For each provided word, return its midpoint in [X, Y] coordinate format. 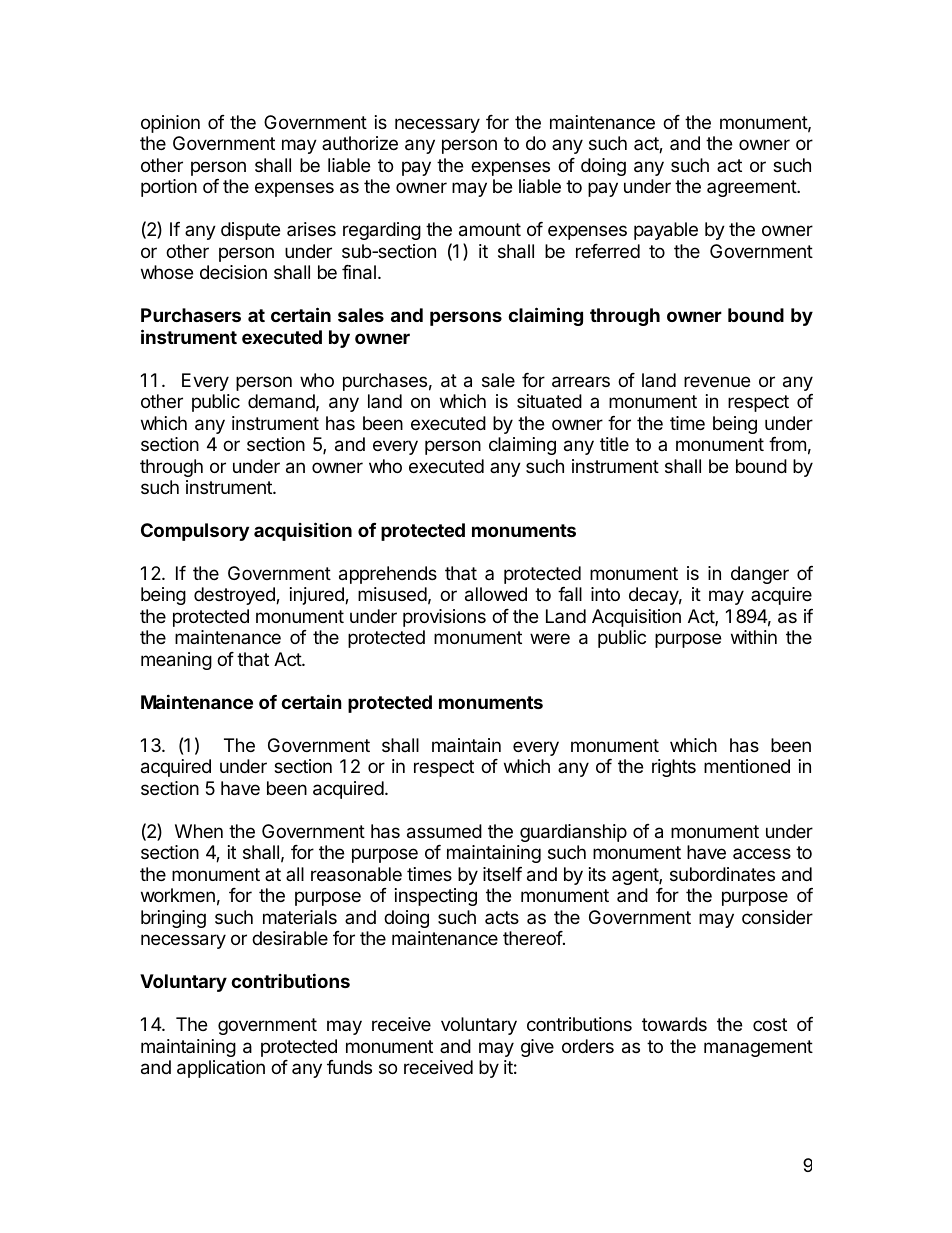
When [199, 831]
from [787, 444]
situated [549, 401]
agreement [752, 188]
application [221, 1069]
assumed [444, 831]
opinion [170, 124]
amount [490, 230]
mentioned [747, 766]
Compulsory [195, 532]
